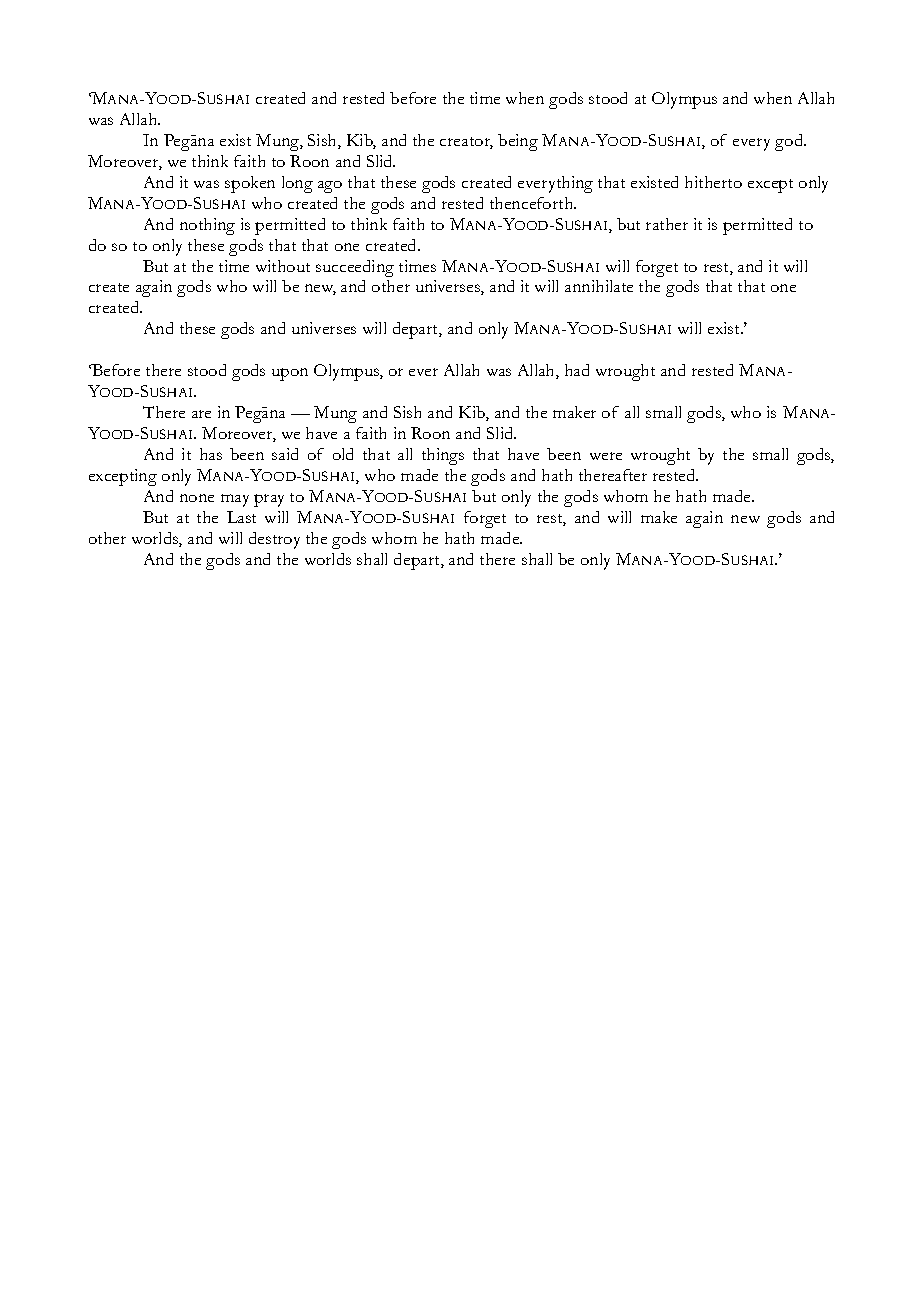 The height and width of the screenshot is (1308, 924). Describe the element at coordinates (466, 143) in the screenshot. I see `creator` at that location.
